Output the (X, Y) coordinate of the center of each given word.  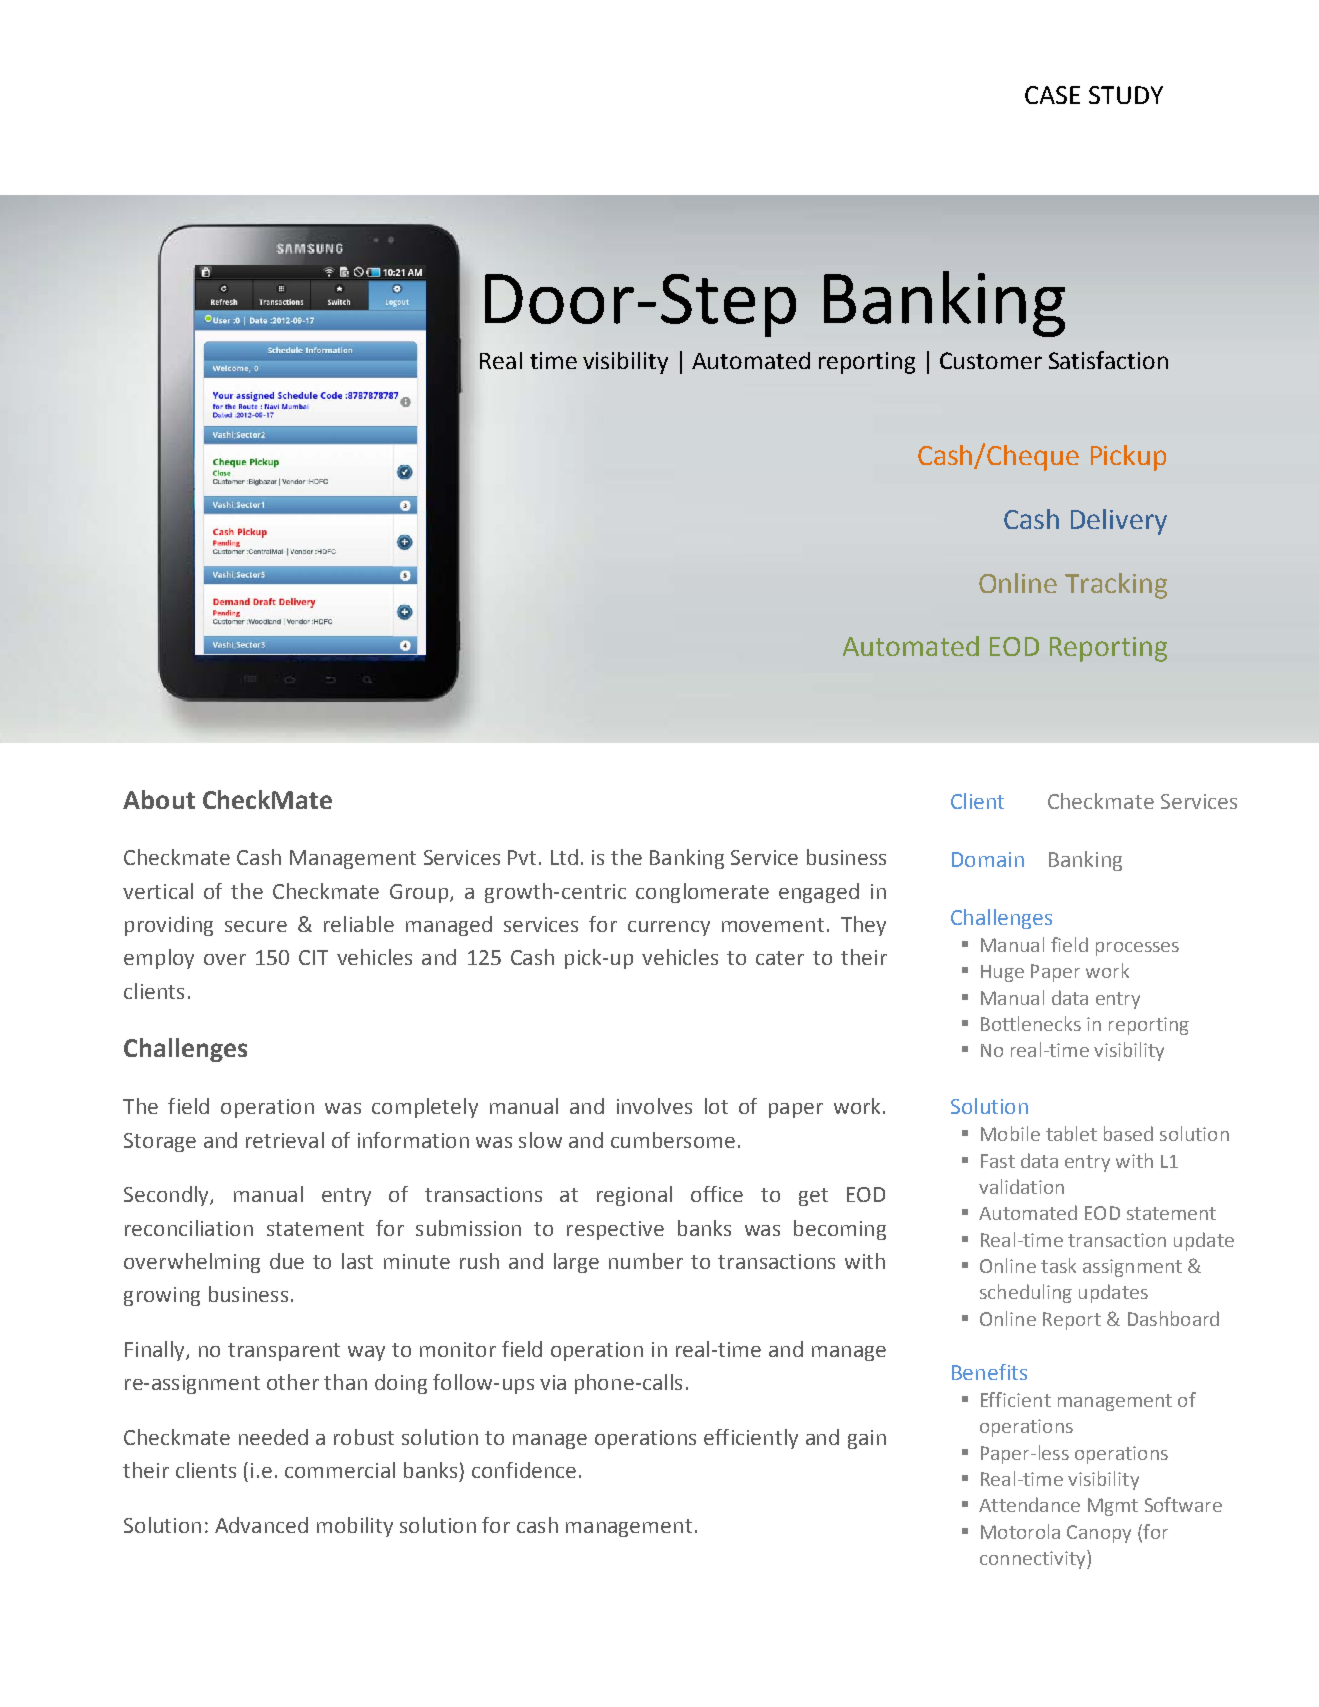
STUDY (1126, 95)
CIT (313, 957)
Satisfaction (1108, 360)
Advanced (261, 1525)
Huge (1002, 973)
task (1058, 1265)
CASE (1052, 95)
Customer (991, 360)
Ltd (564, 857)
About (159, 799)
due (287, 1261)
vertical (158, 891)
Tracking (1116, 586)
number (646, 1261)
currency (669, 928)
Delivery (1119, 522)
